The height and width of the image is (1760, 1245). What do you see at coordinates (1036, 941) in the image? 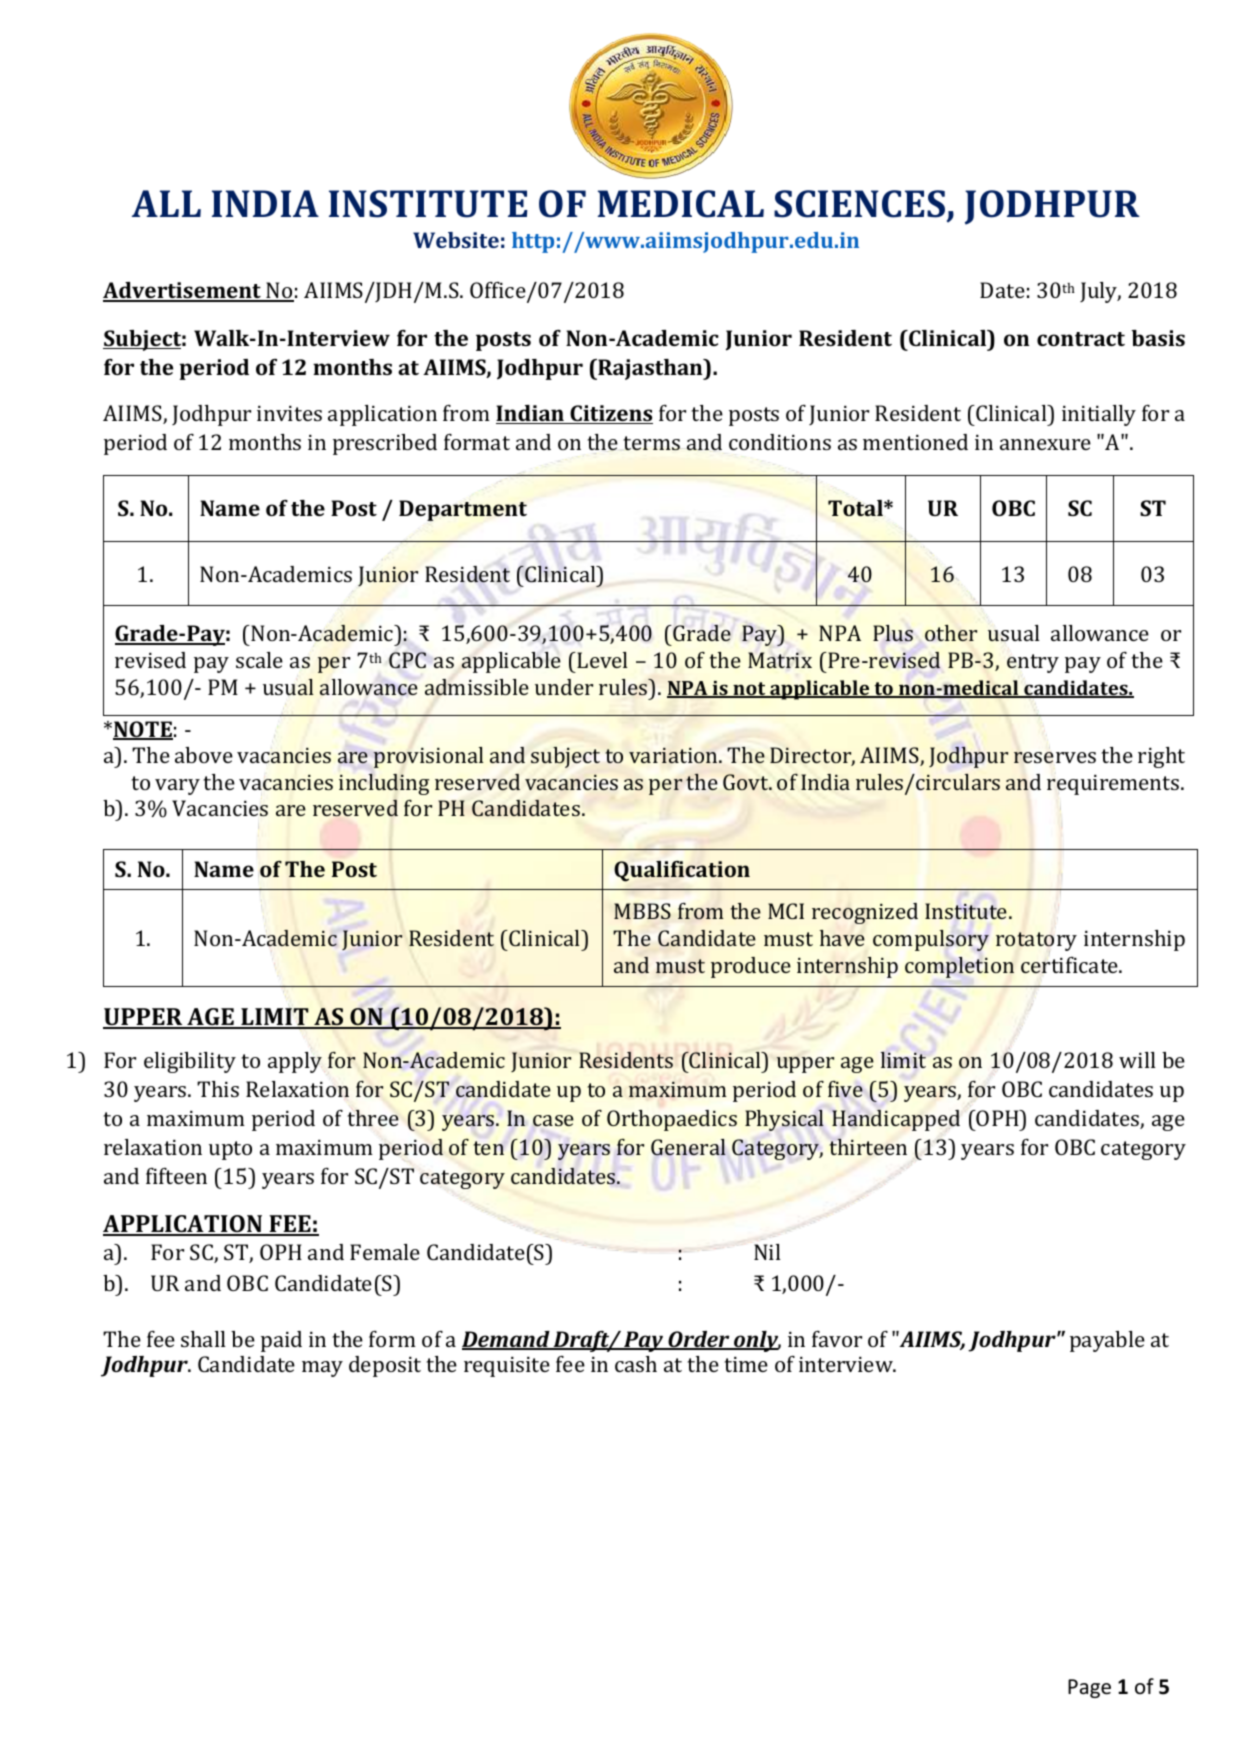
I see `rotatory` at bounding box center [1036, 941].
